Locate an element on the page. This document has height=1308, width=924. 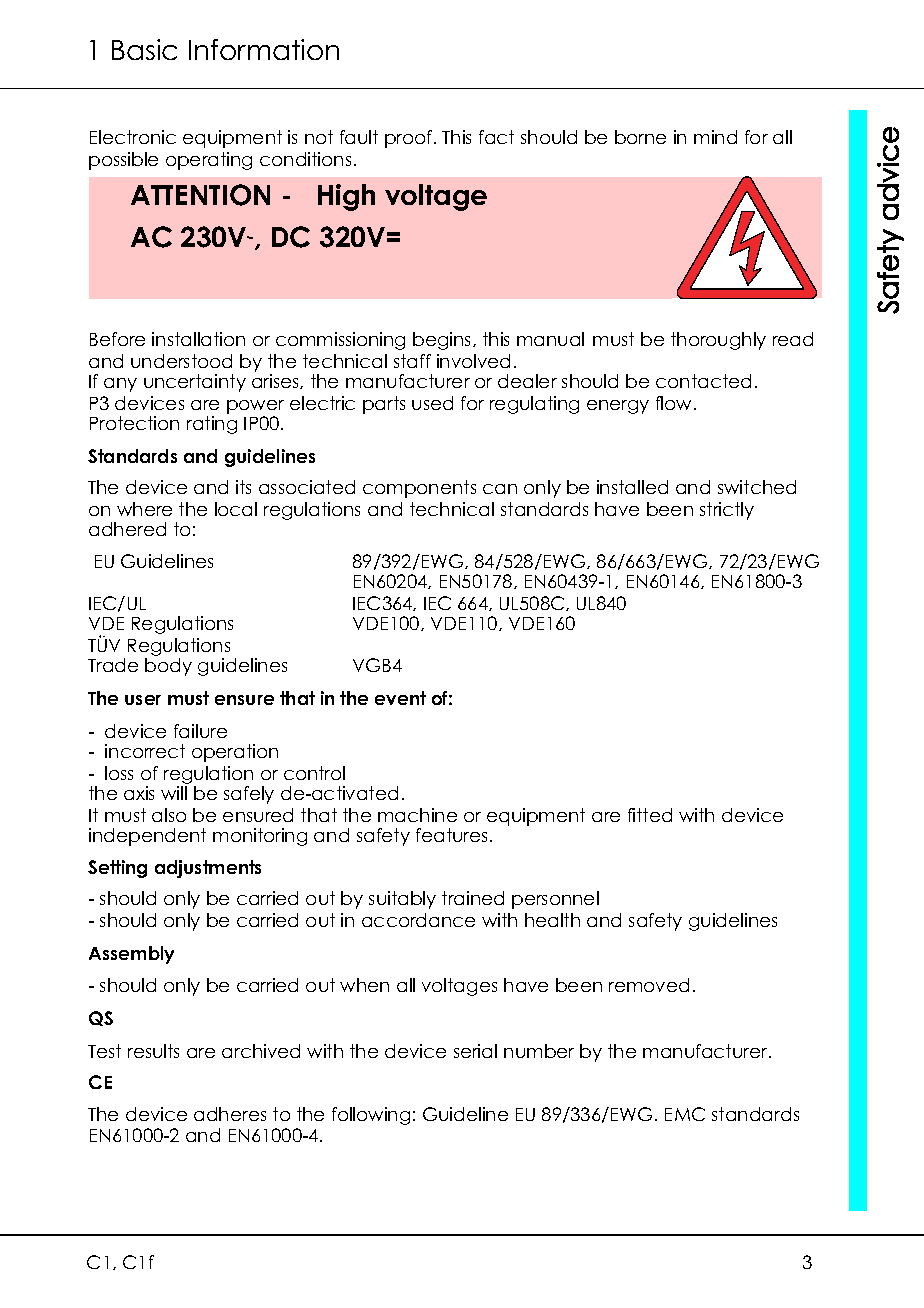
used is located at coordinates (432, 403).
